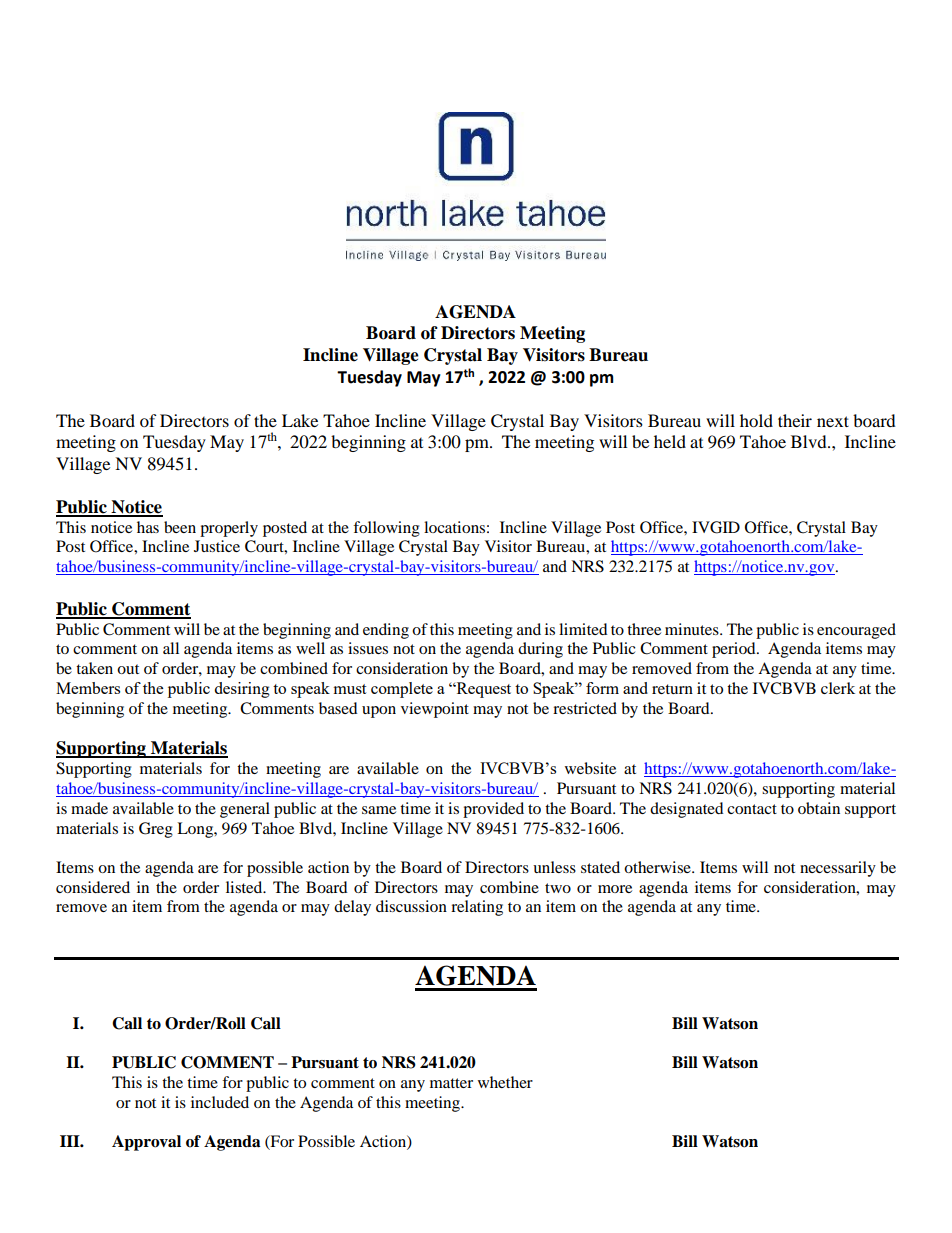  What do you see at coordinates (146, 1143) in the document?
I see `Approval` at bounding box center [146, 1143].
